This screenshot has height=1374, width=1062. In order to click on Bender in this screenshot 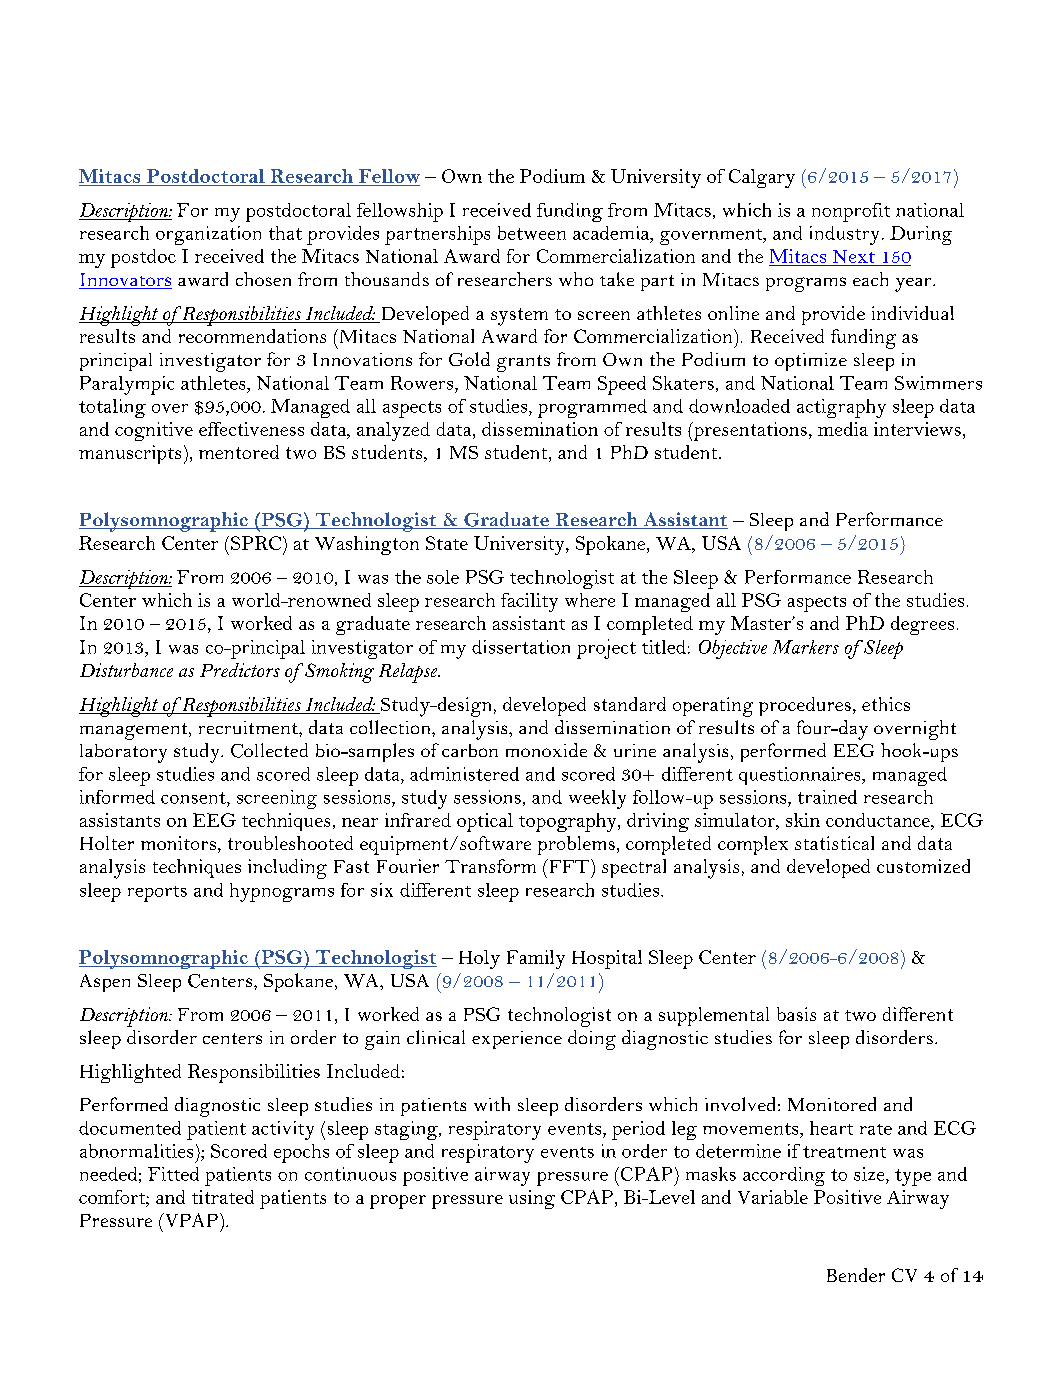, I will do `click(856, 1275)`.
